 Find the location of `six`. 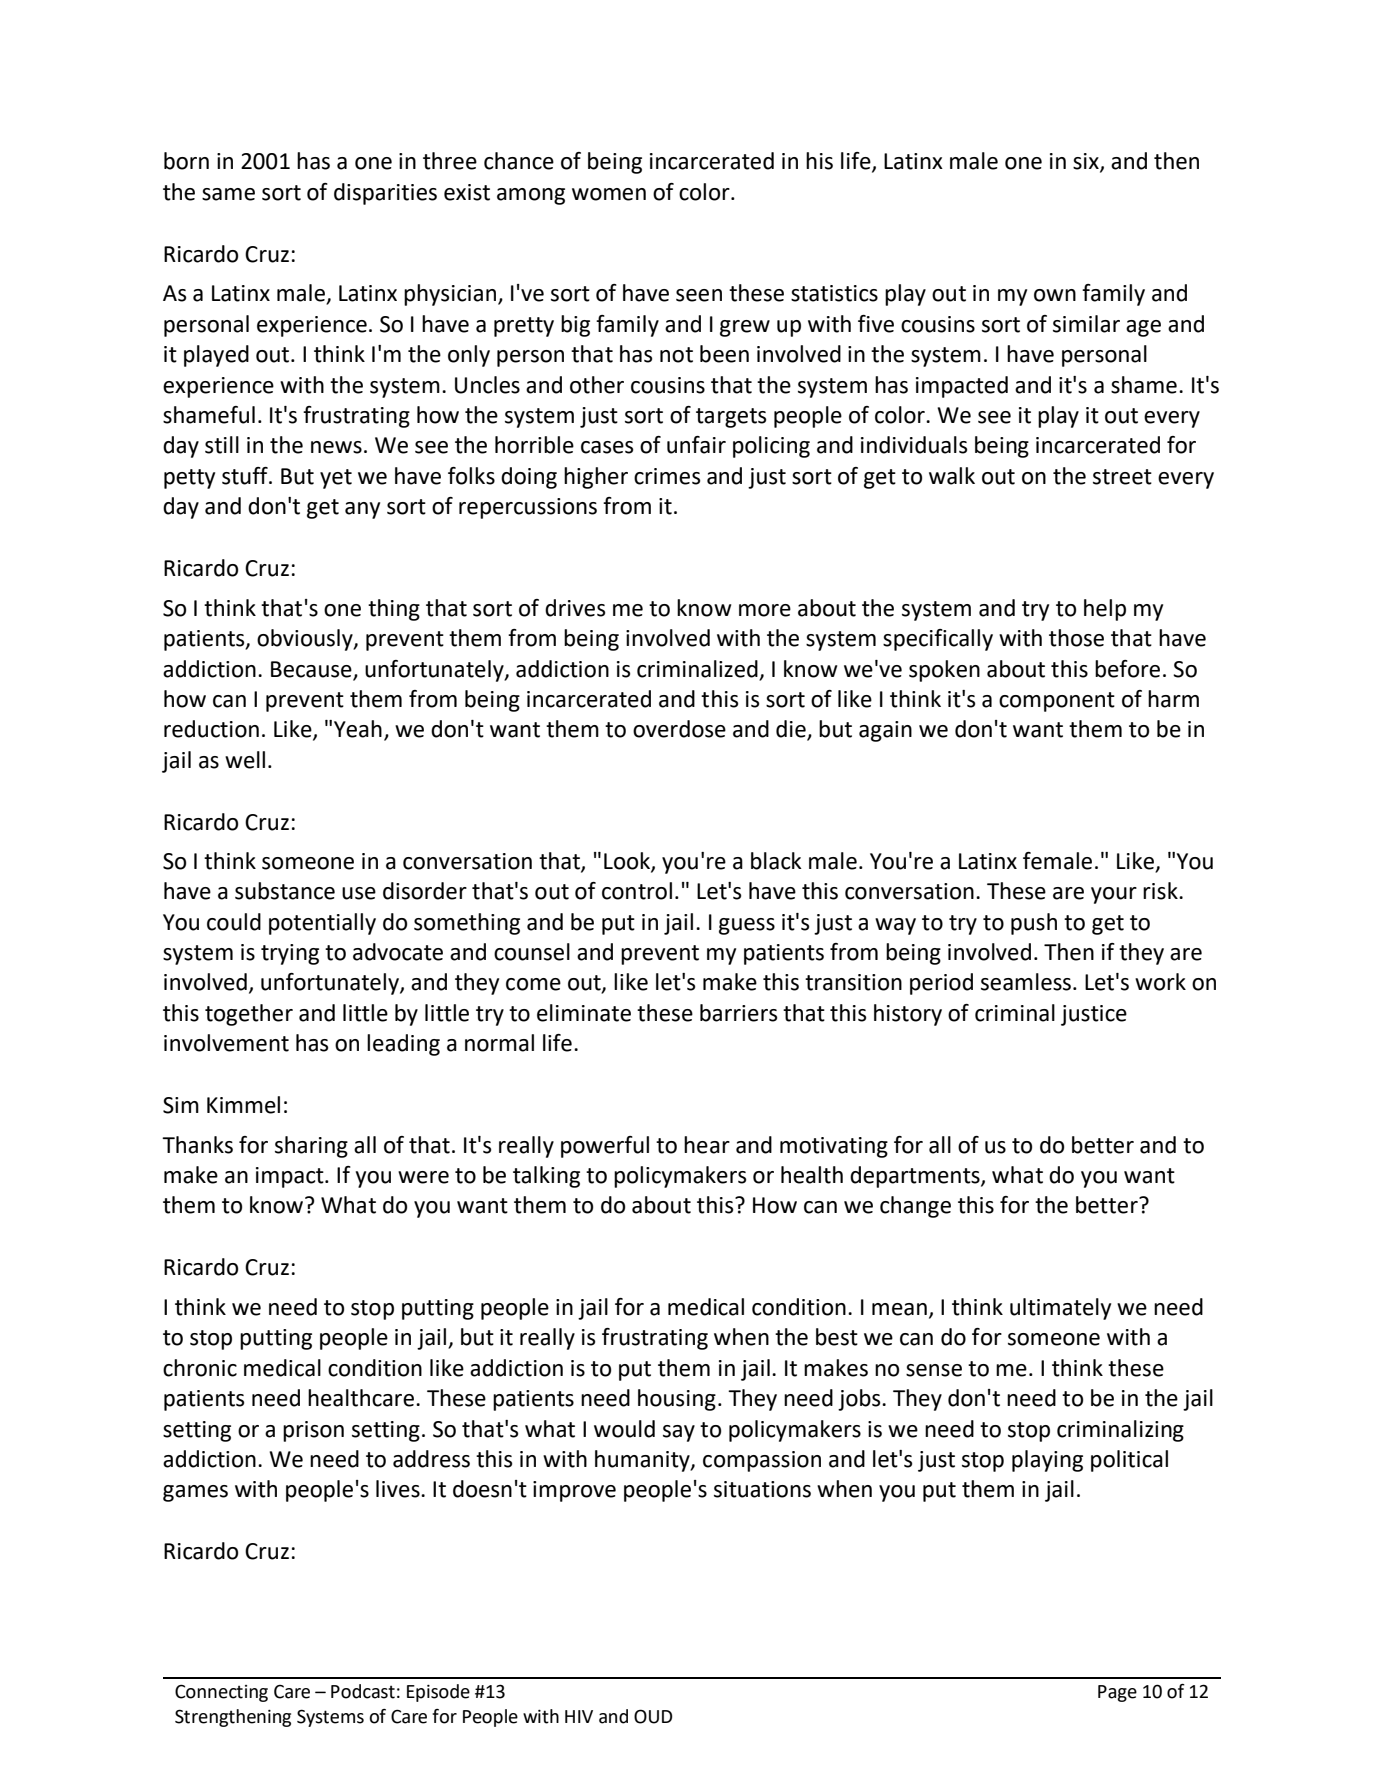

six is located at coordinates (1087, 162).
